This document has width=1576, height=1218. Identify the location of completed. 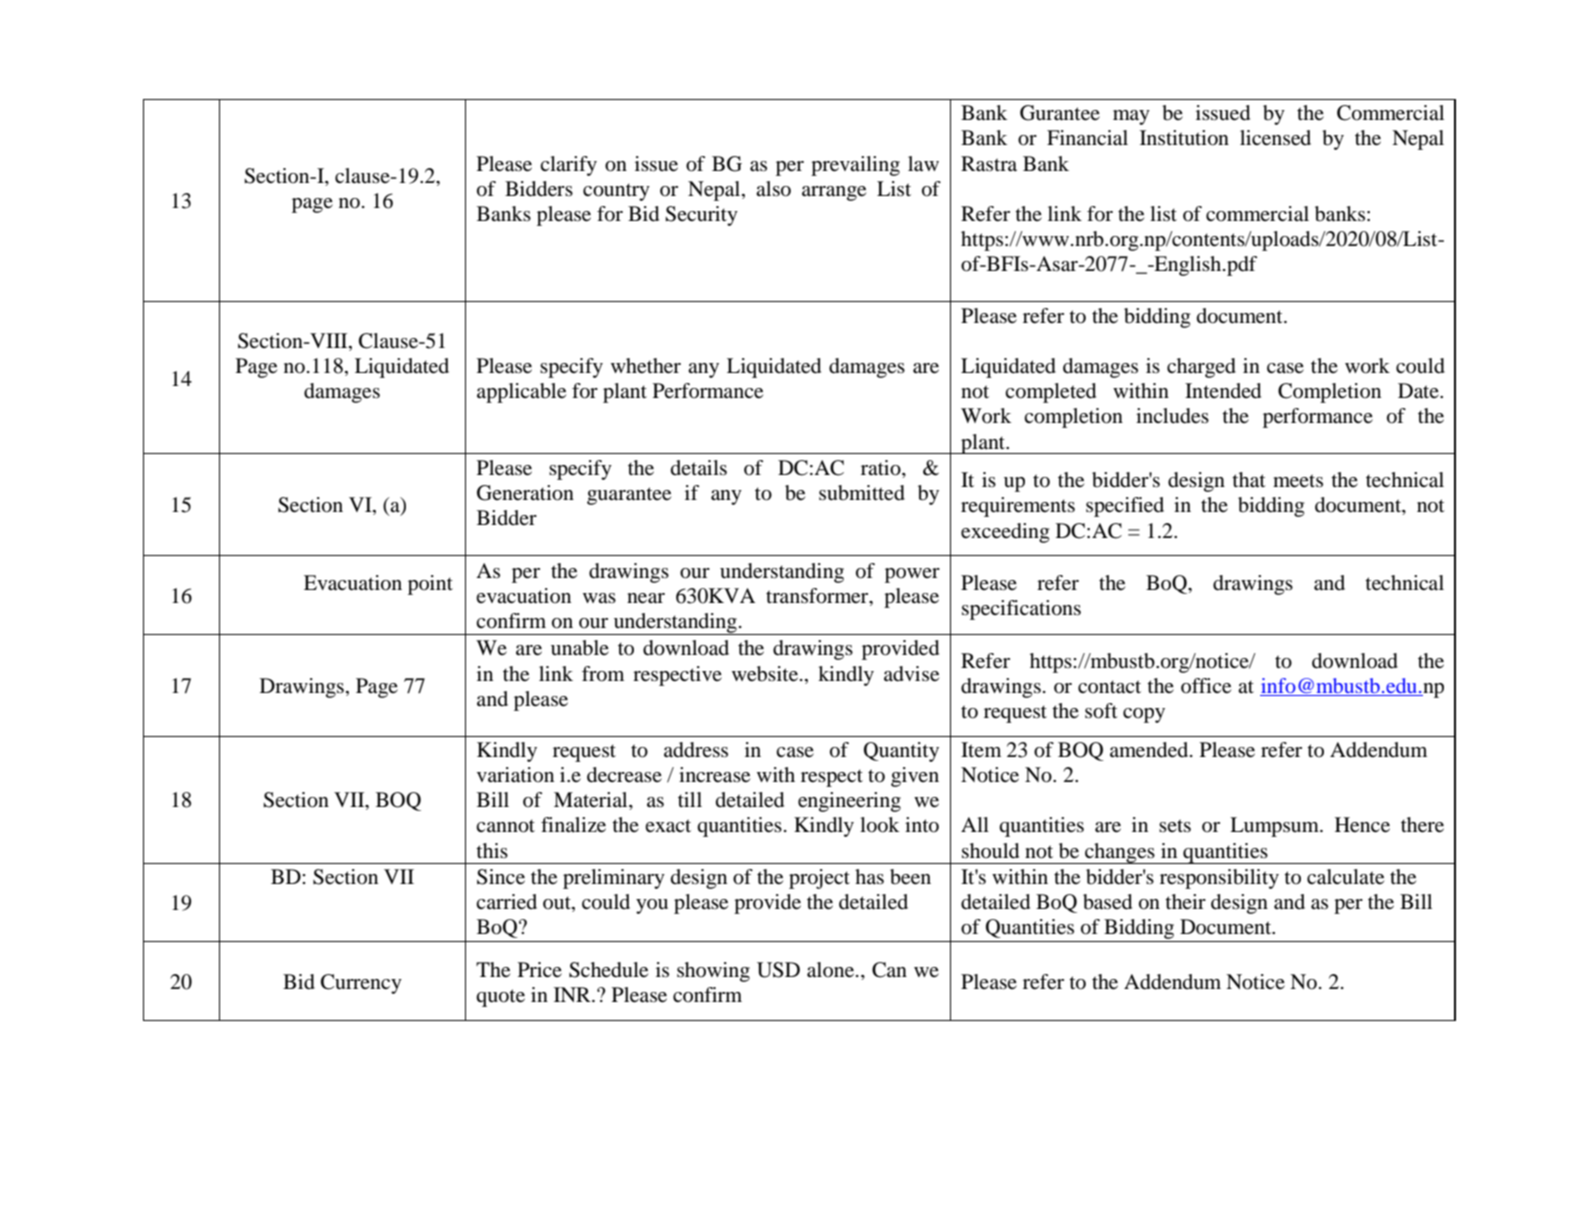
(1050, 393).
